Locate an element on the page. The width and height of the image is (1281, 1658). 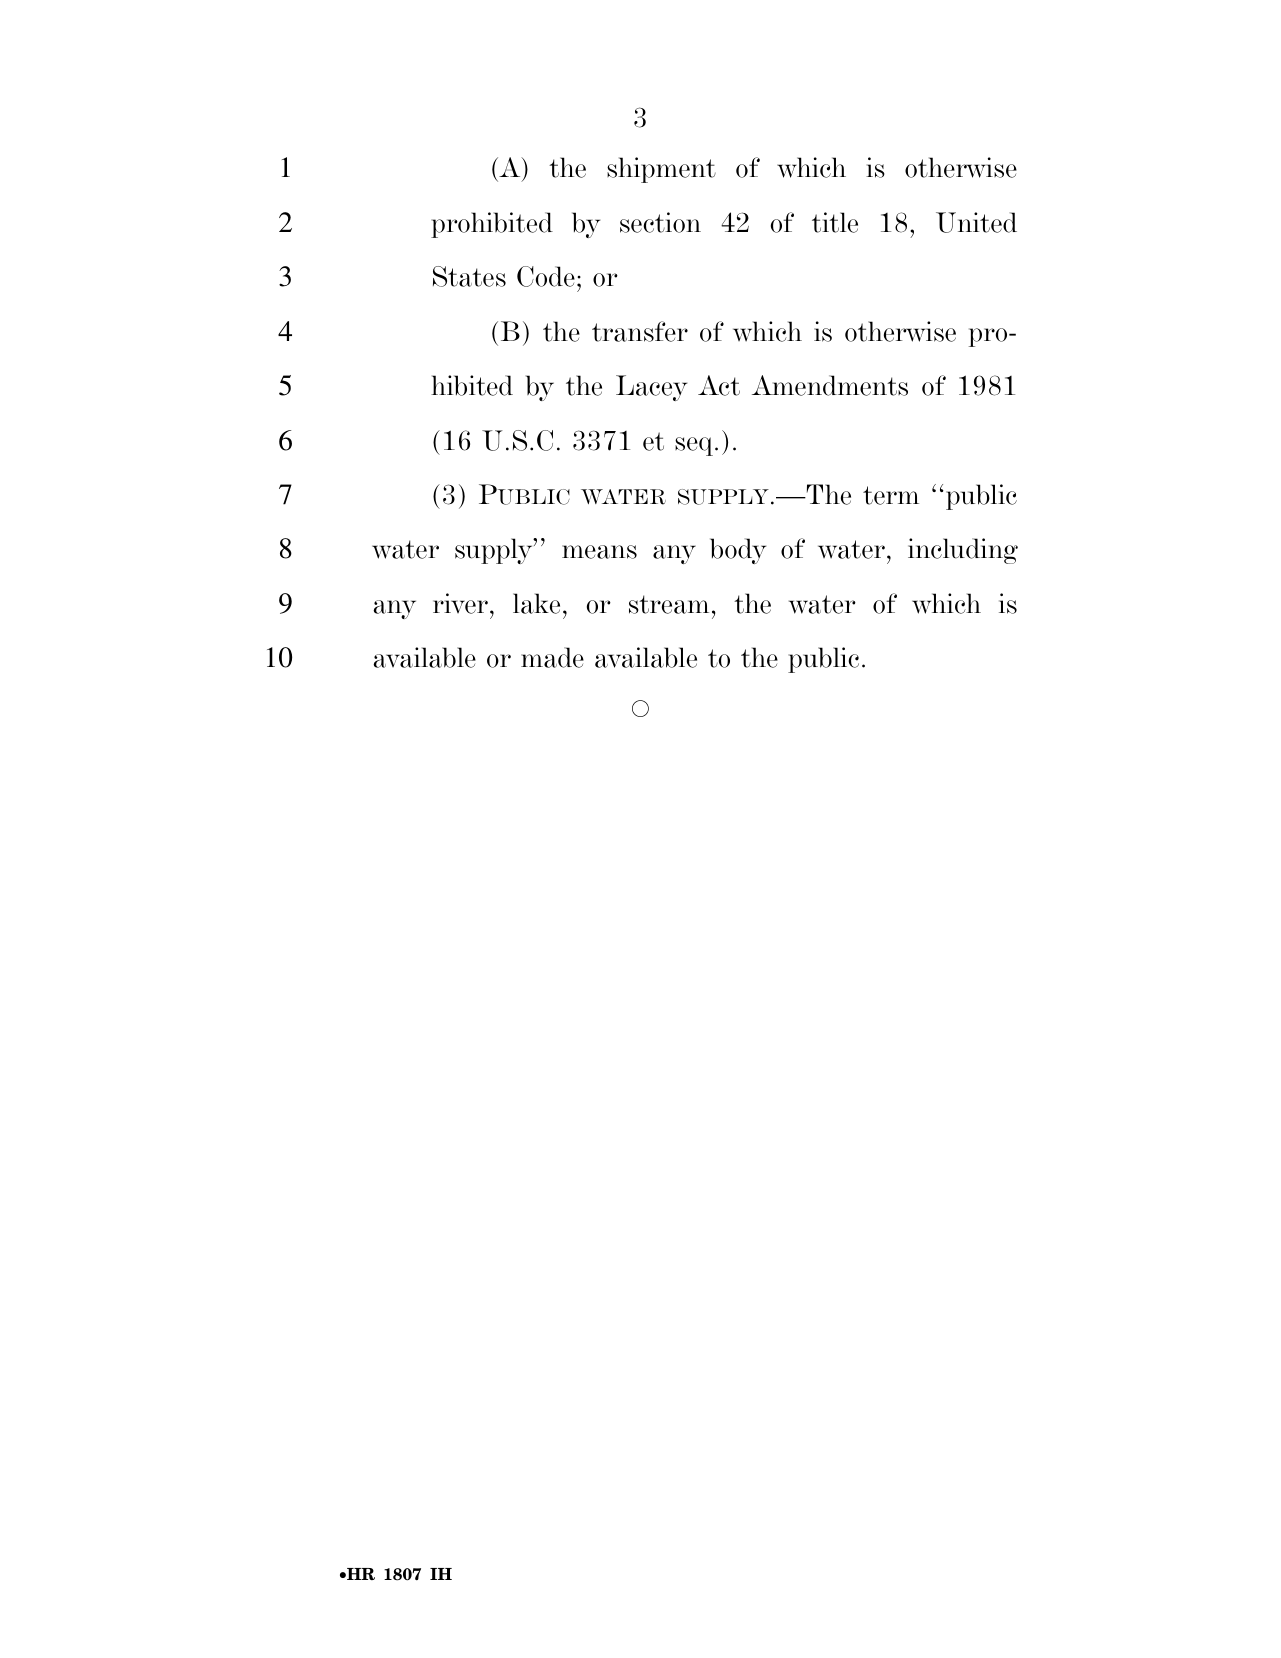
shipment is located at coordinates (661, 170).
